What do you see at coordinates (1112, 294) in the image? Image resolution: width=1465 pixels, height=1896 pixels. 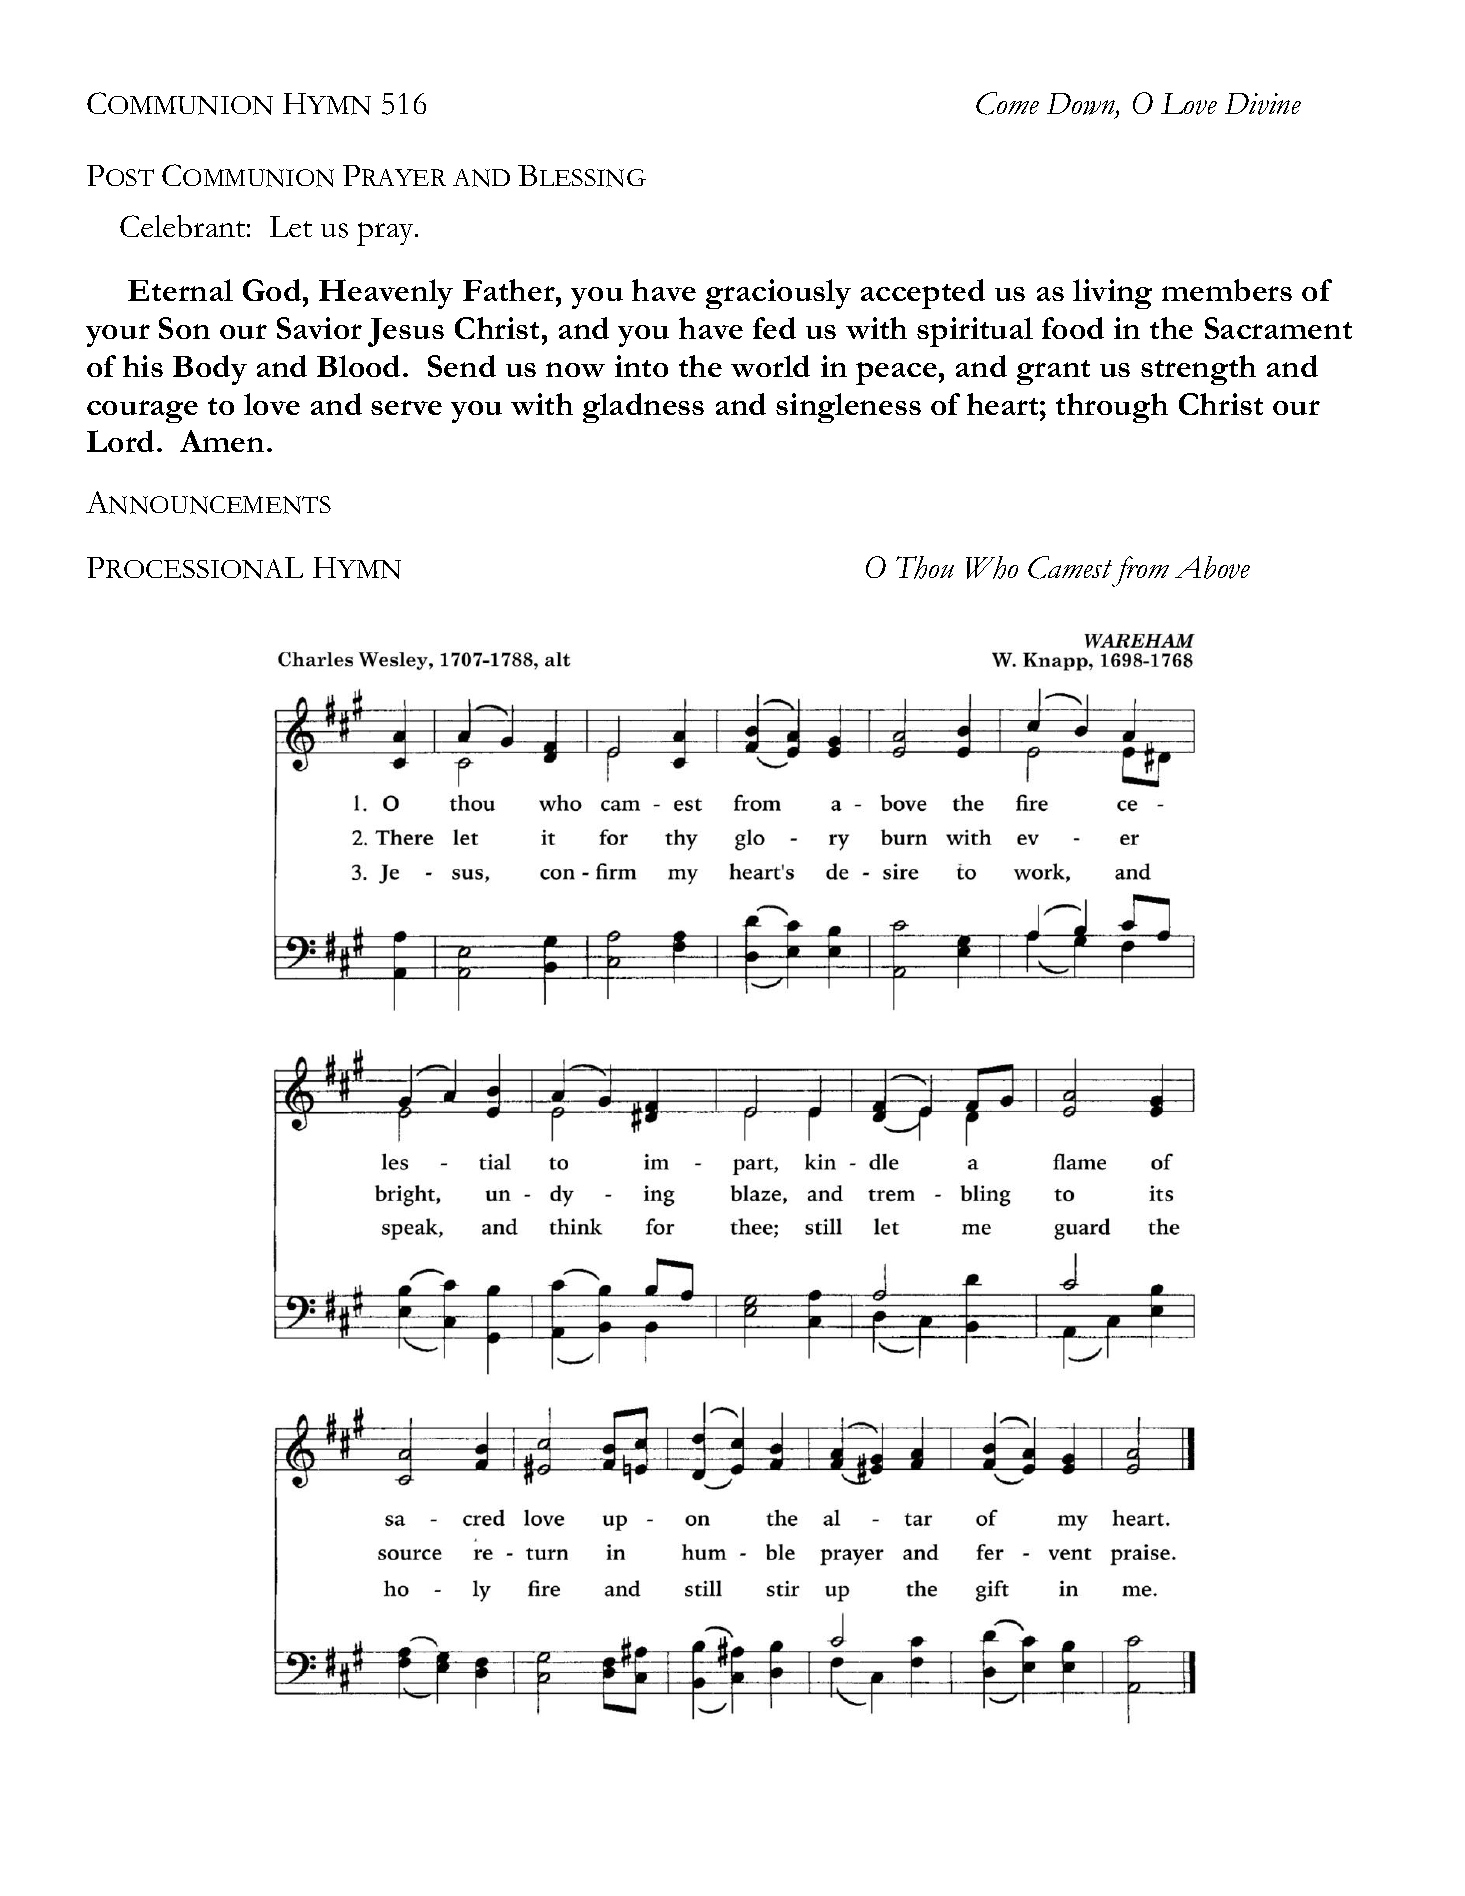 I see `living` at bounding box center [1112, 294].
